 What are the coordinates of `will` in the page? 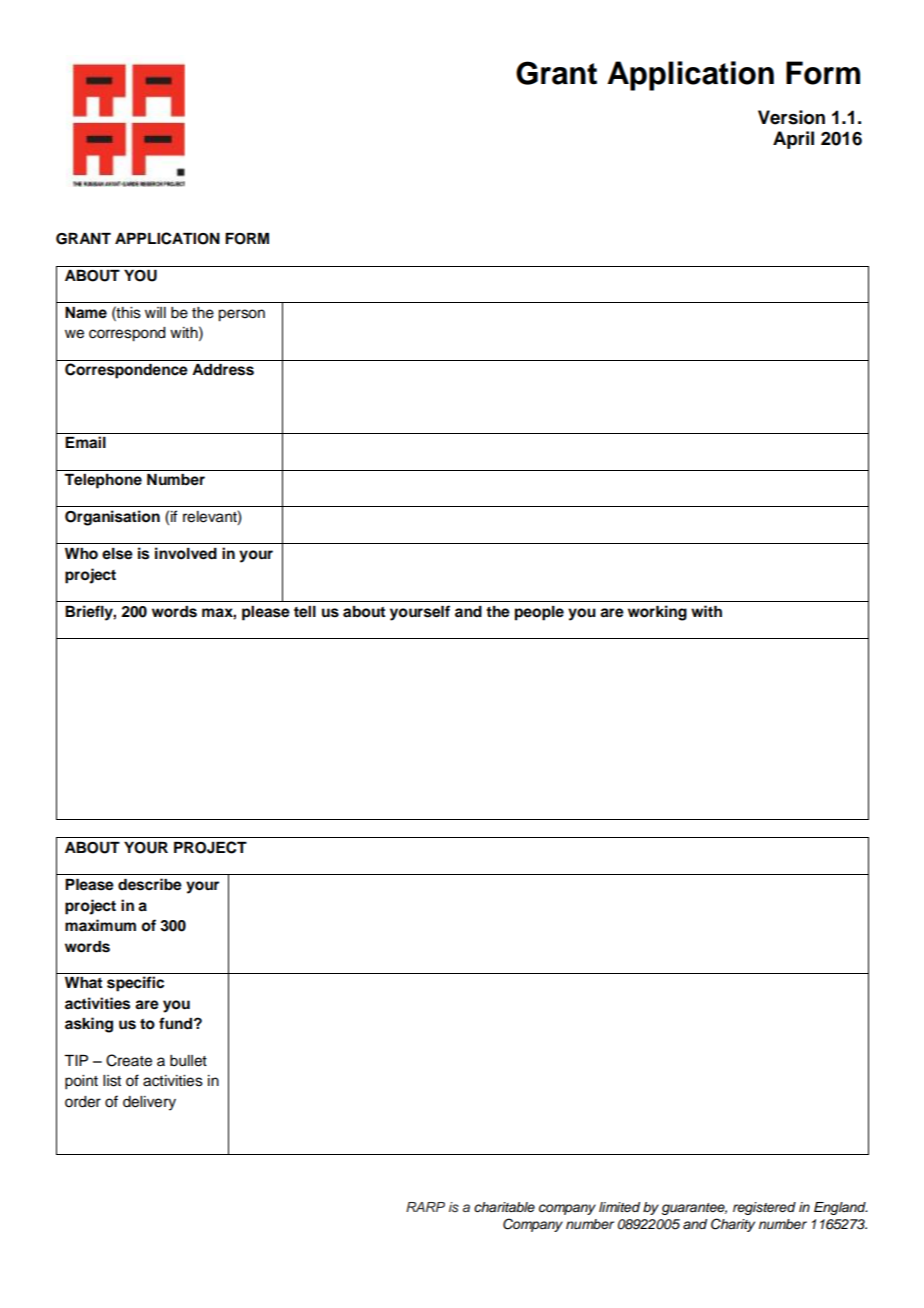 It's located at (155, 312).
